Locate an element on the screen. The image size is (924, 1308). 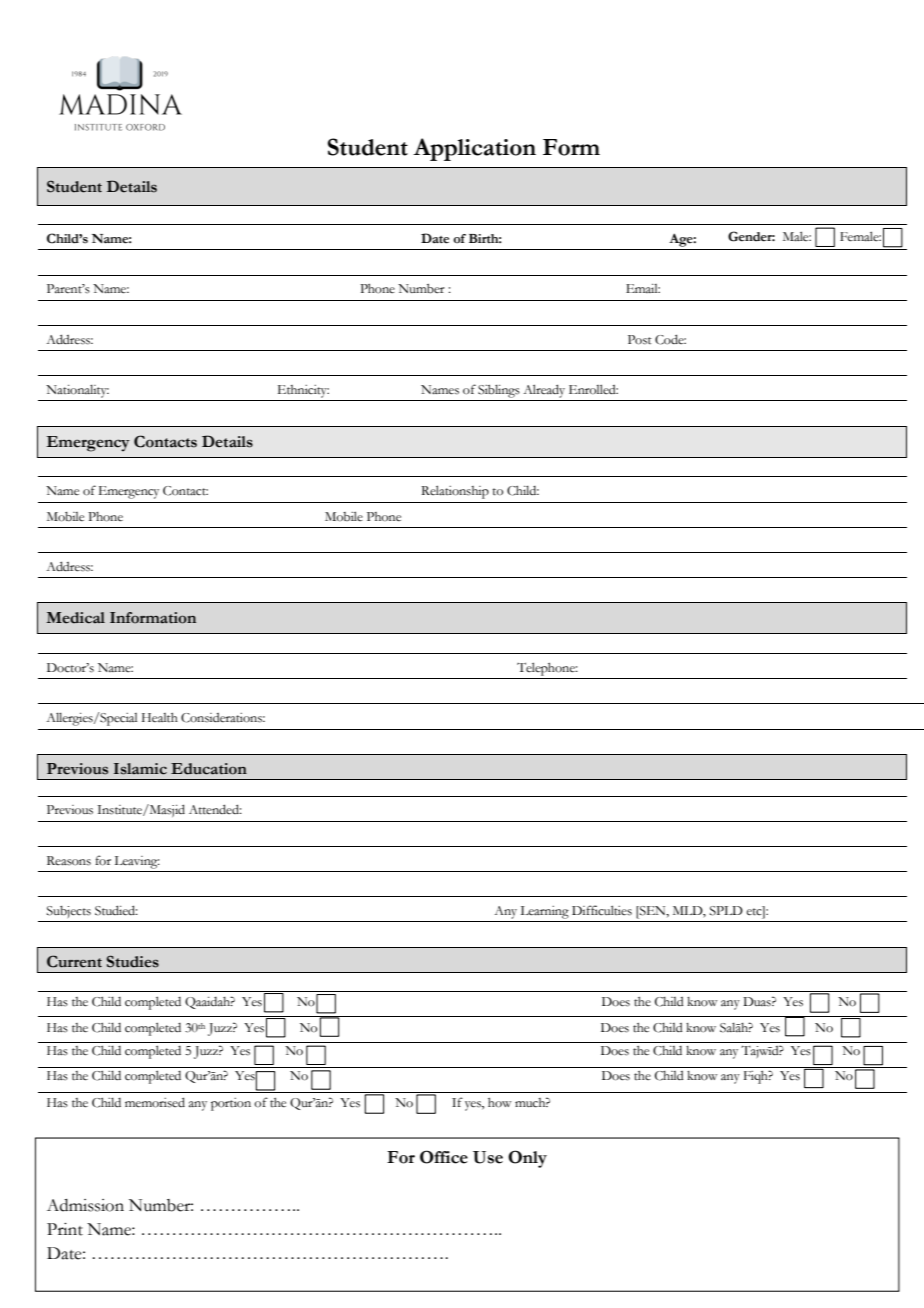
Only is located at coordinates (527, 1159).
